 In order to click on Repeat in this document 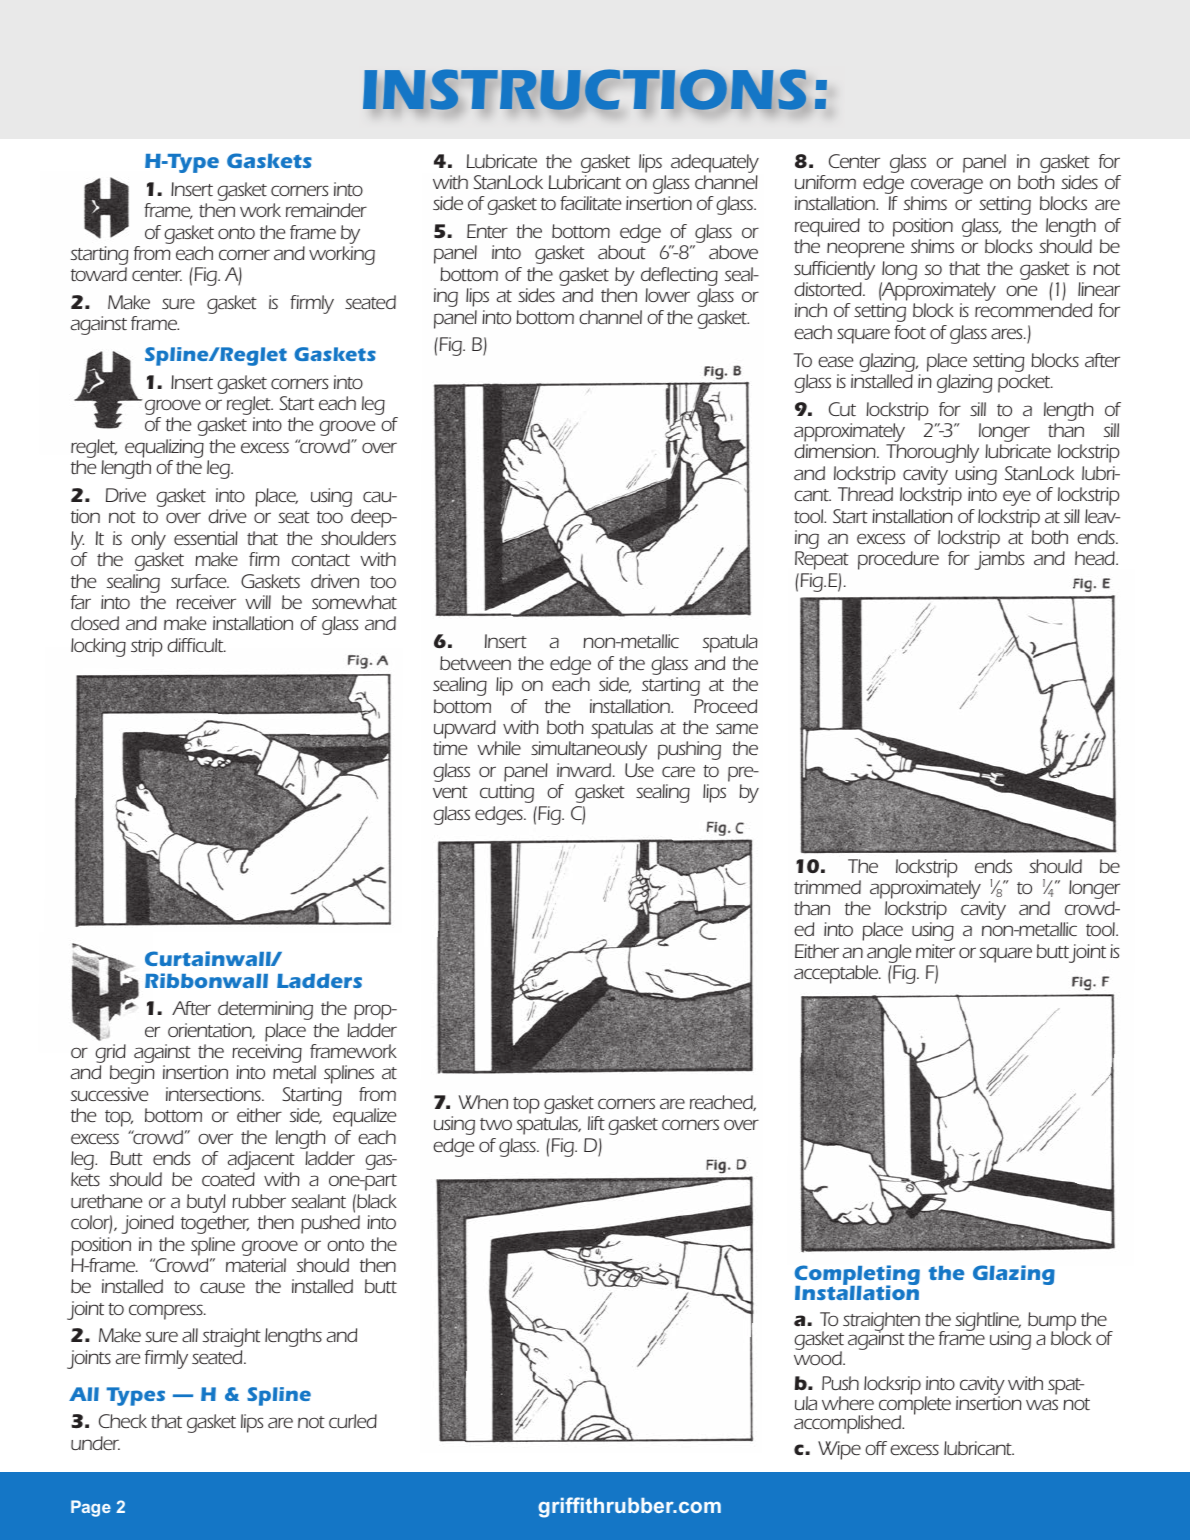, I will do `click(822, 560)`.
